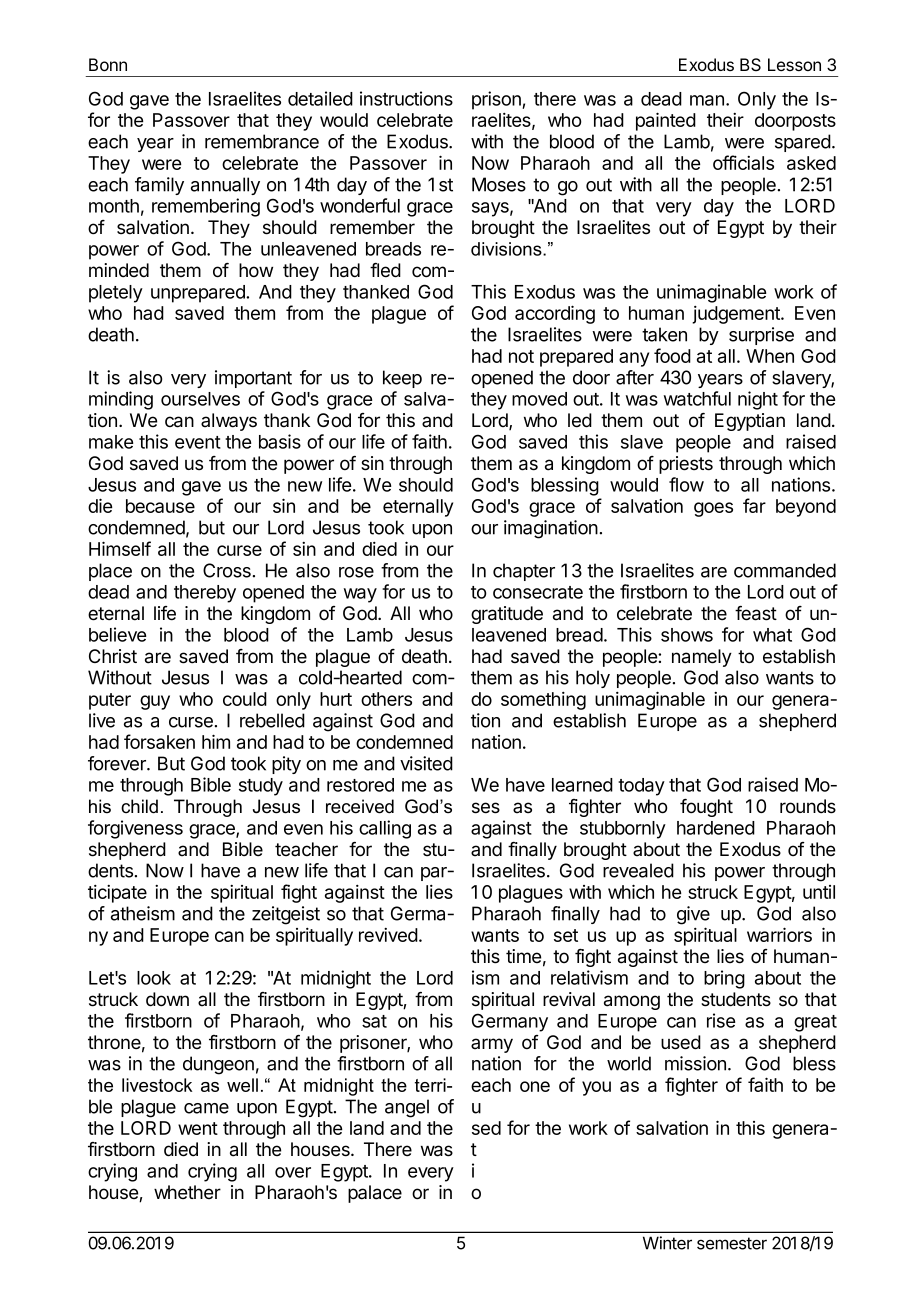  I want to click on palace, so click(375, 1194).
